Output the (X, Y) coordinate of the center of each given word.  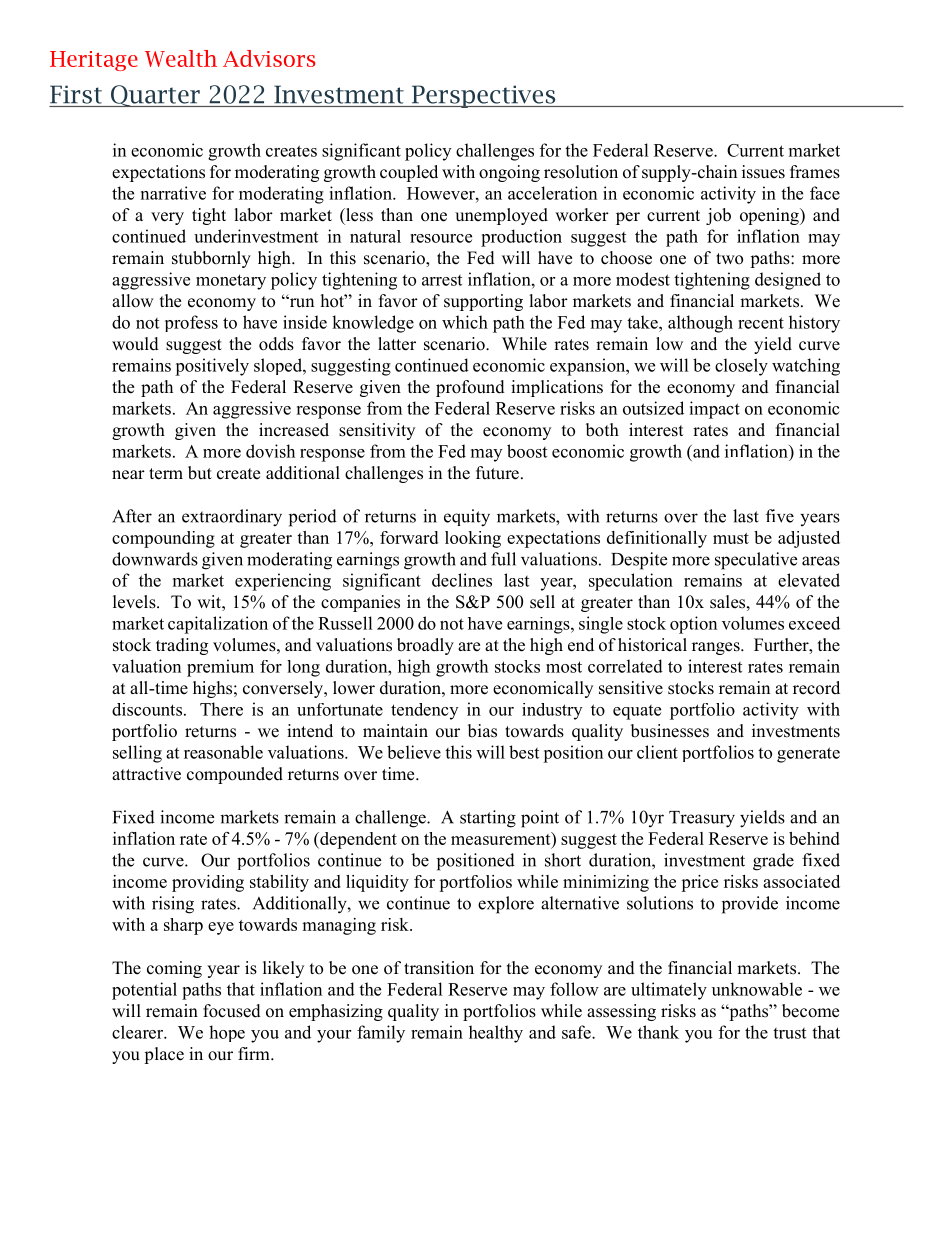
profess (191, 323)
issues (763, 172)
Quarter (155, 96)
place (164, 1055)
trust (789, 1033)
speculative (756, 561)
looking (473, 539)
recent (761, 323)
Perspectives (483, 96)
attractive (146, 774)
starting (488, 819)
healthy (496, 1034)
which (465, 322)
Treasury (702, 819)
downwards (155, 559)
